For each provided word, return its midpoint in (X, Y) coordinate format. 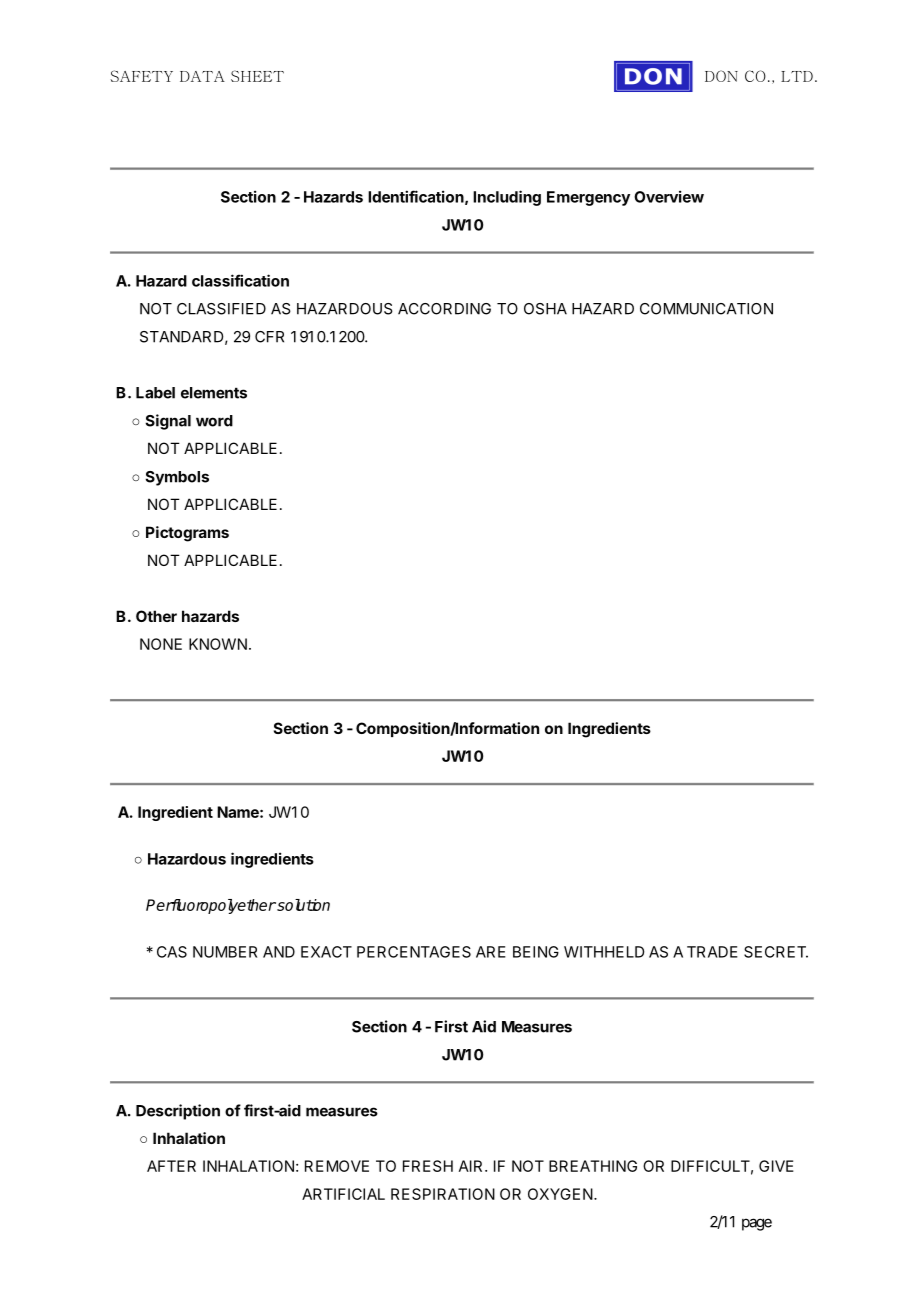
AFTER (171, 1166)
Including (507, 198)
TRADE (712, 952)
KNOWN (218, 644)
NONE (161, 644)
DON (721, 76)
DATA (202, 76)
